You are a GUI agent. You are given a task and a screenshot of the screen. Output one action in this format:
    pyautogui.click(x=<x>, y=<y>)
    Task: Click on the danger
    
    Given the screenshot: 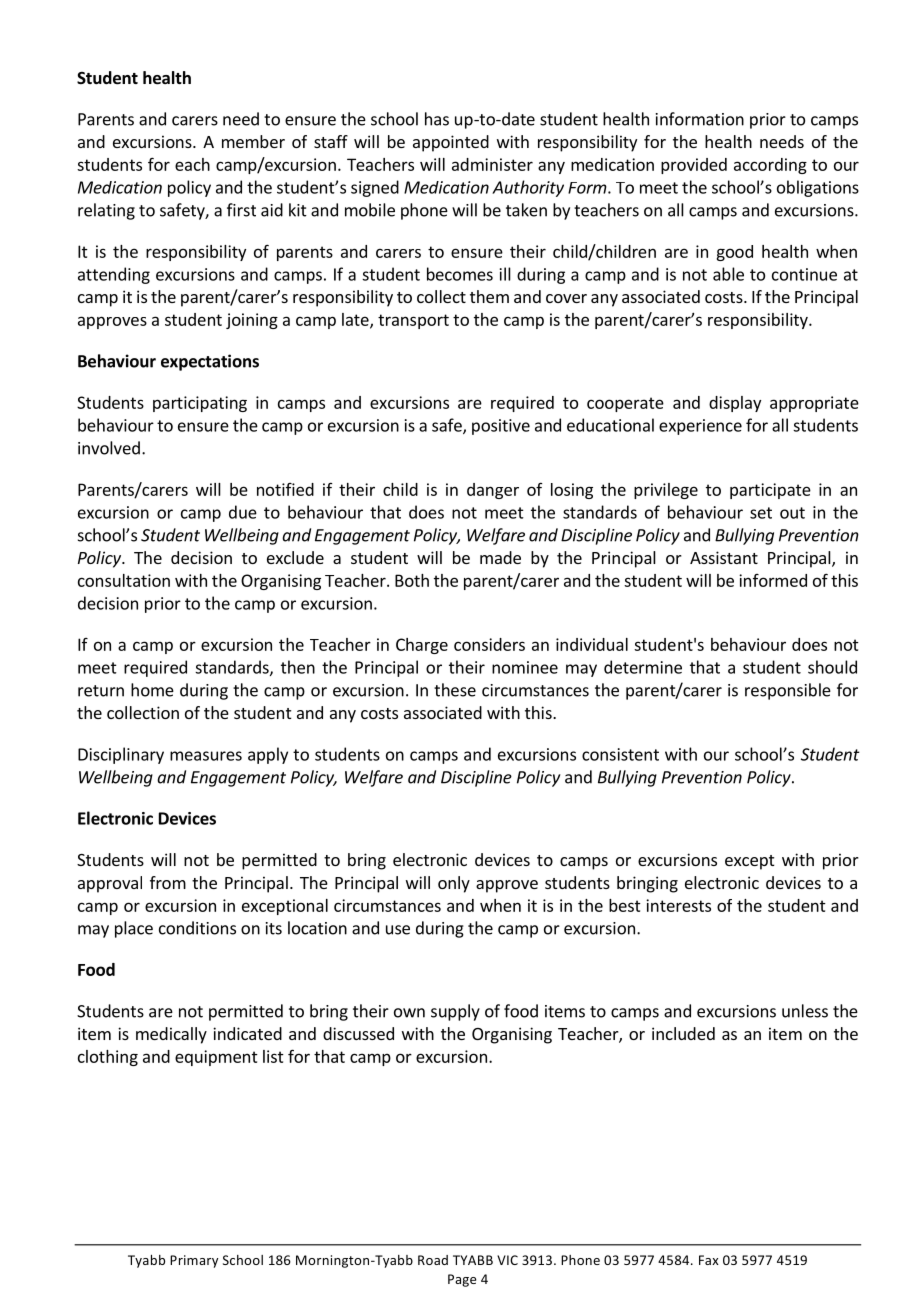 What is the action you would take?
    pyautogui.click(x=493, y=491)
